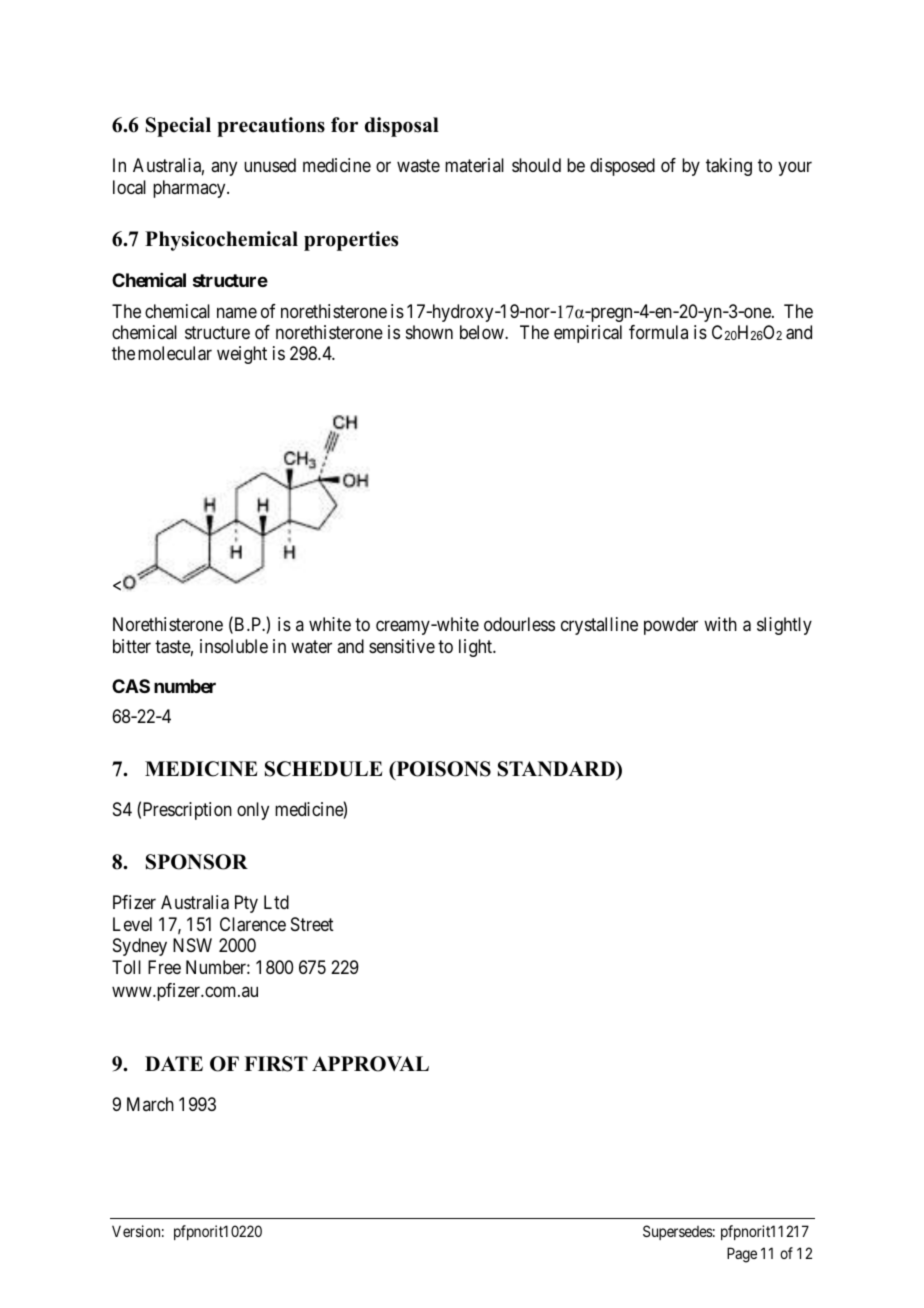 The width and height of the document is (924, 1308). Describe the element at coordinates (474, 165) in the document. I see `material` at that location.
